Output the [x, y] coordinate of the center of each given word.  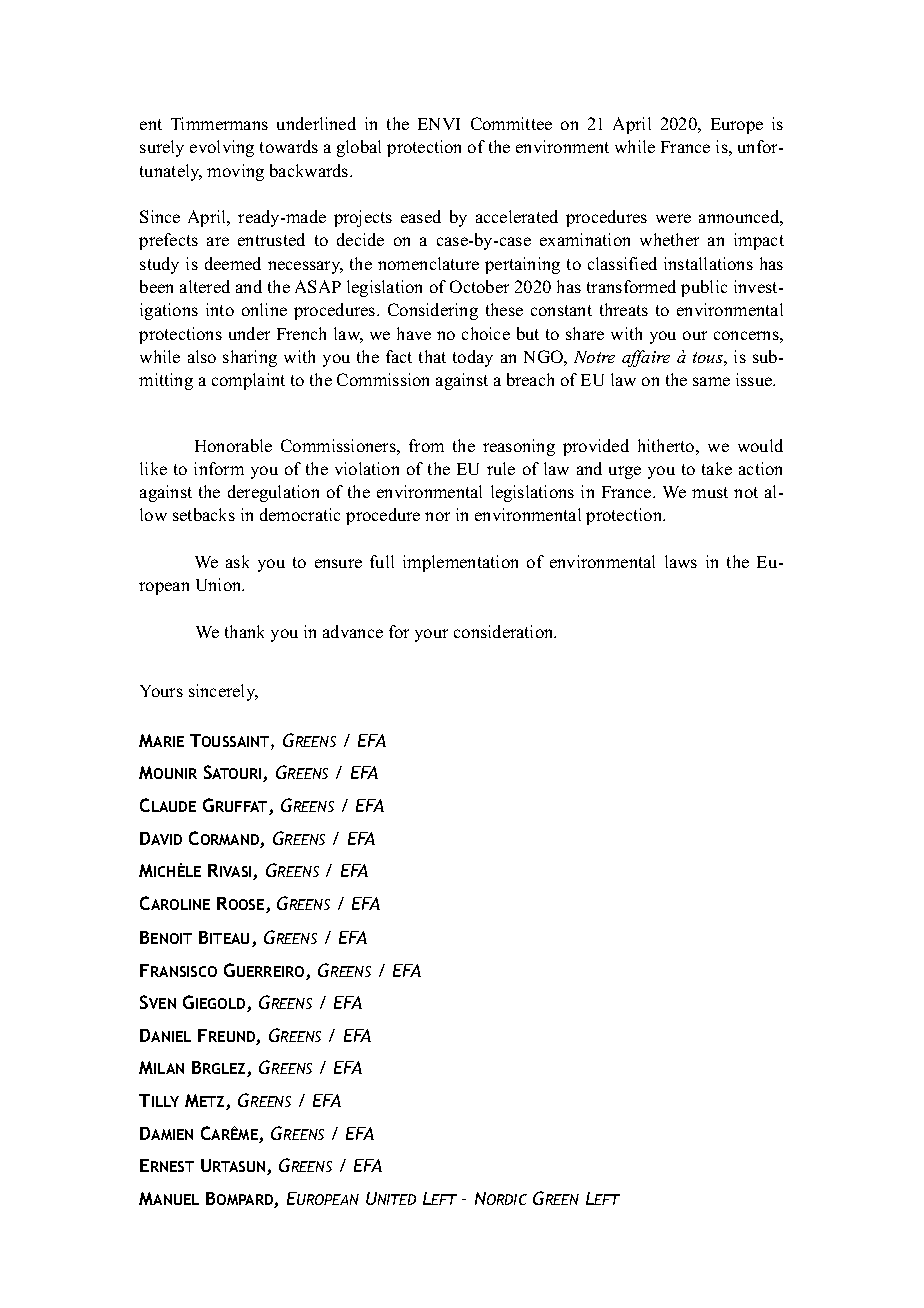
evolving [222, 148]
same [711, 381]
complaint [248, 381]
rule [501, 468]
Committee [511, 123]
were [673, 218]
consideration [505, 631]
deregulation [273, 493]
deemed [233, 263]
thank [244, 631]
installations [708, 263]
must [710, 492]
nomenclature [428, 263]
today [473, 358]
